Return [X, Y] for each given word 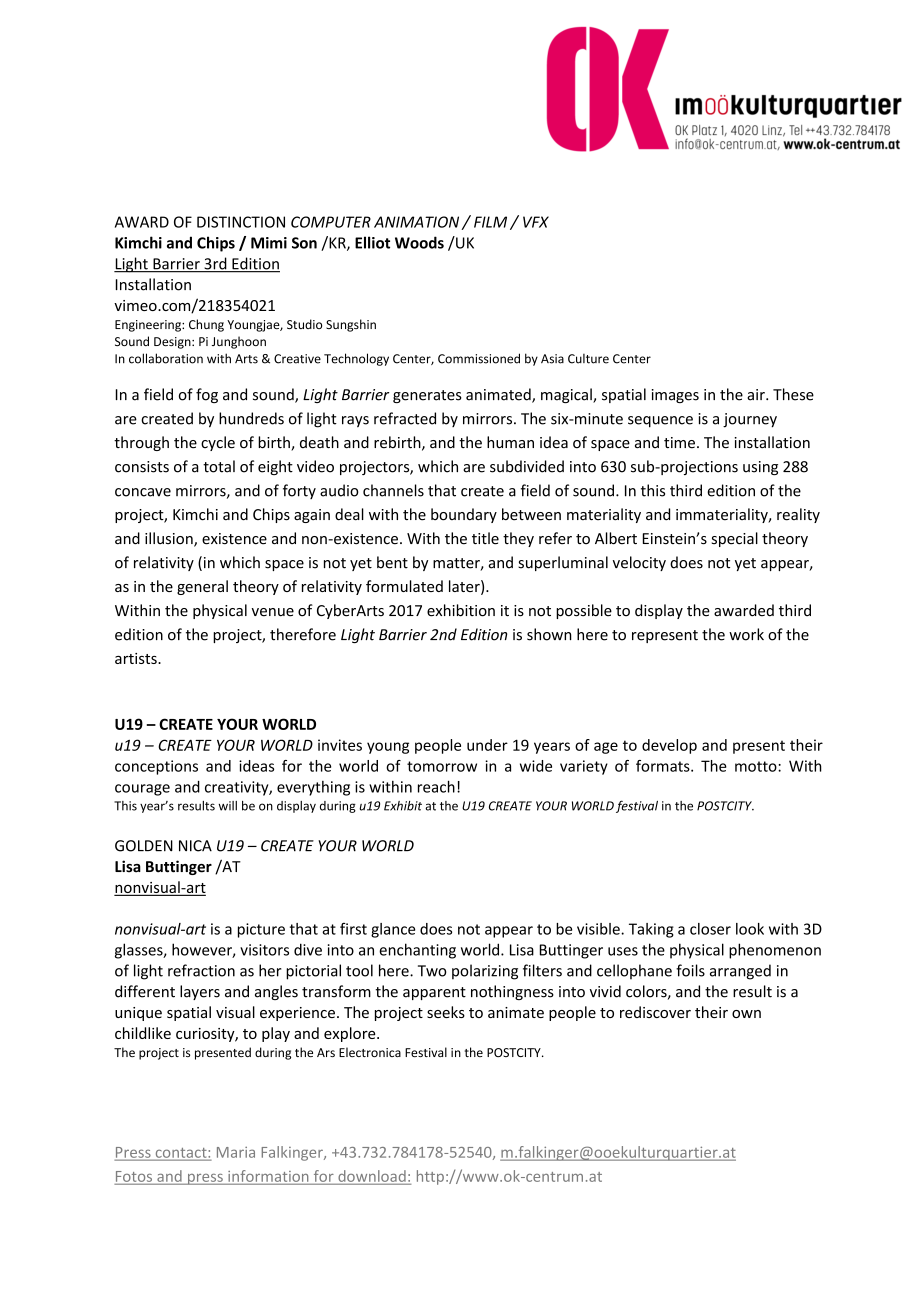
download [372, 1177]
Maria [236, 1152]
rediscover [655, 1012]
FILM [490, 222]
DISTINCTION [241, 222]
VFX [536, 222]
